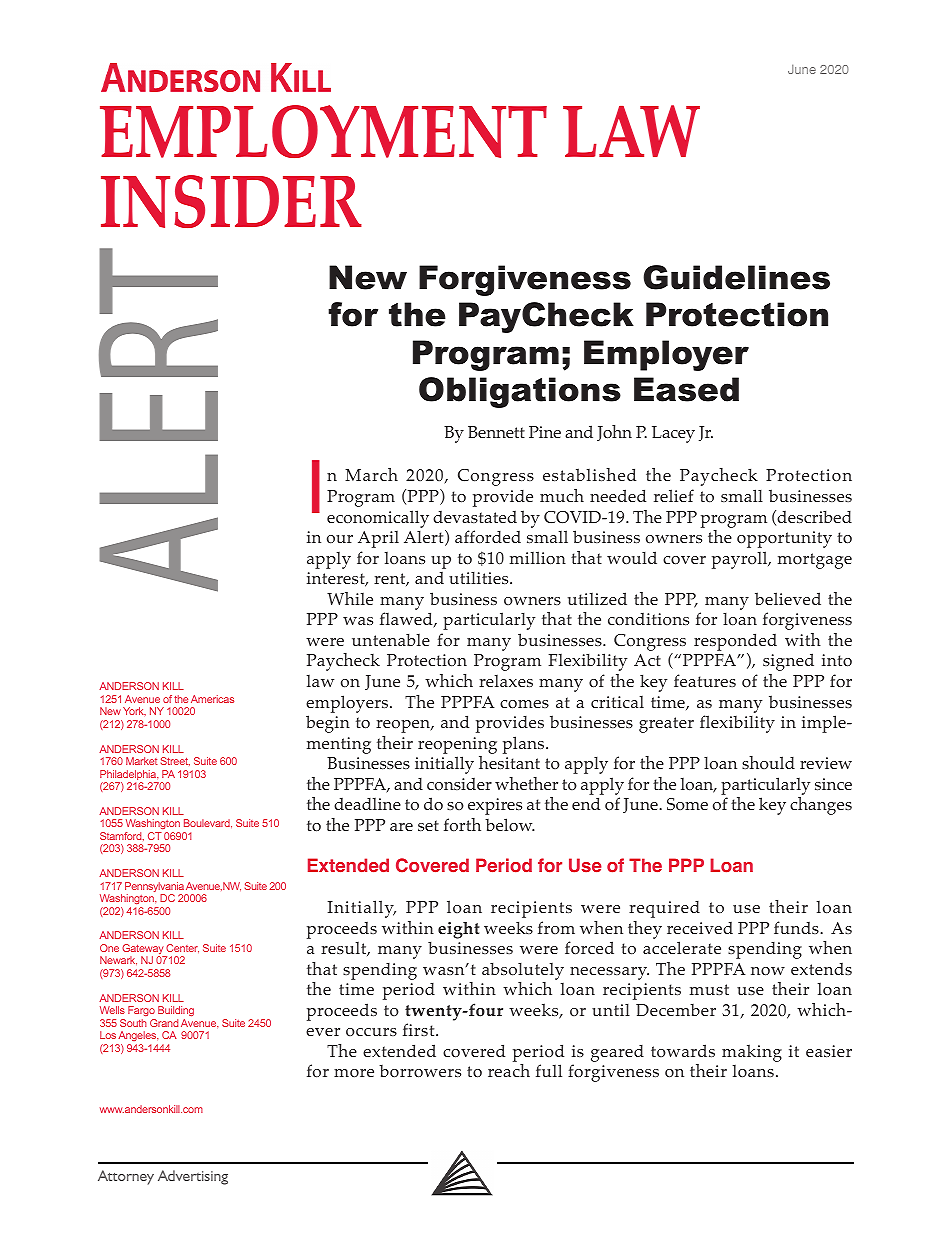 The image size is (952, 1233). Describe the element at coordinates (212, 699) in the image. I see `Americas` at that location.
